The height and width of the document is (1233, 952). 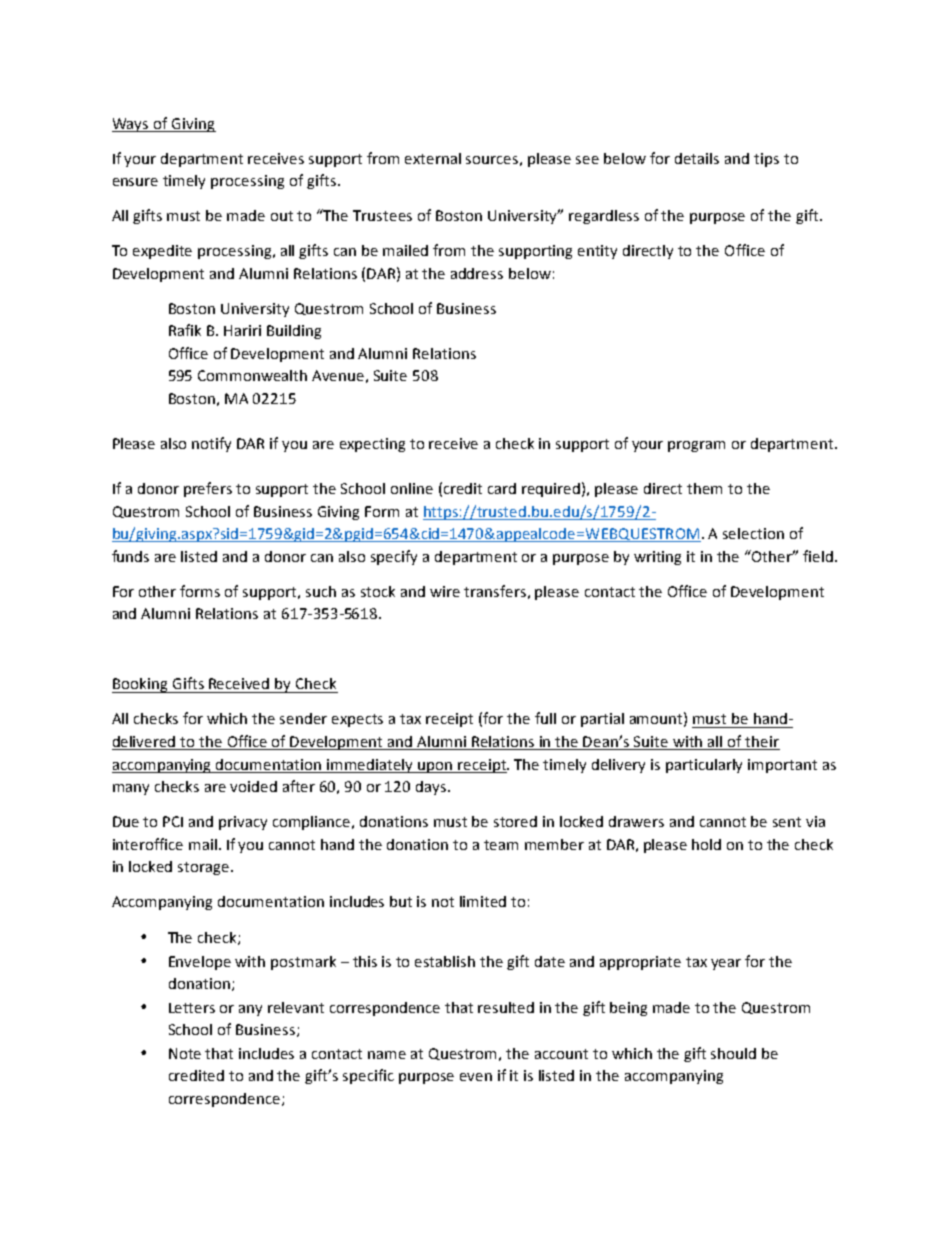 What do you see at coordinates (253, 786) in the document?
I see `voided` at bounding box center [253, 786].
